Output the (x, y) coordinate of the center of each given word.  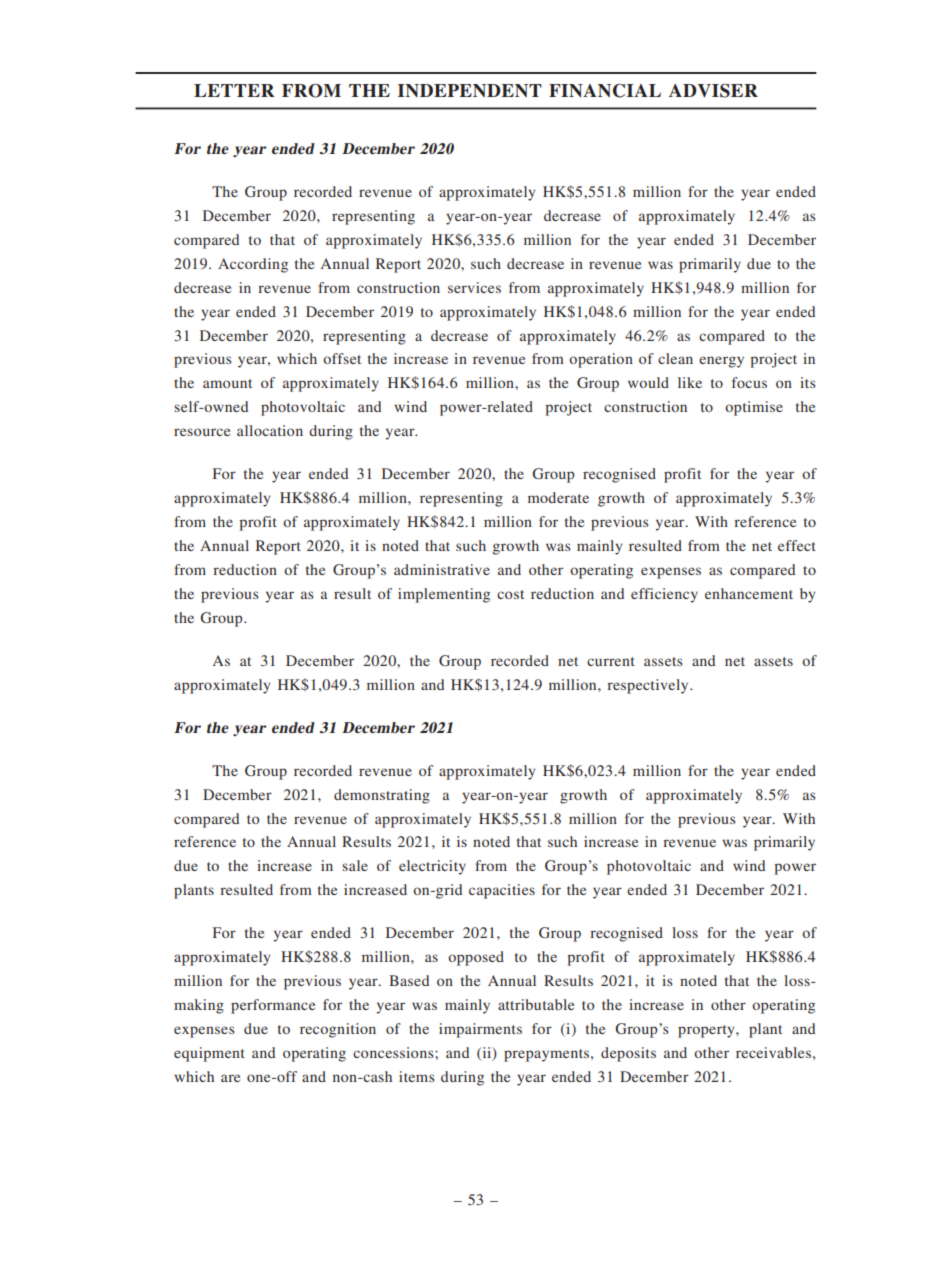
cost (510, 594)
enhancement (749, 593)
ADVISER (713, 91)
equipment (209, 1054)
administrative (442, 569)
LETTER (234, 90)
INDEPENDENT (470, 90)
